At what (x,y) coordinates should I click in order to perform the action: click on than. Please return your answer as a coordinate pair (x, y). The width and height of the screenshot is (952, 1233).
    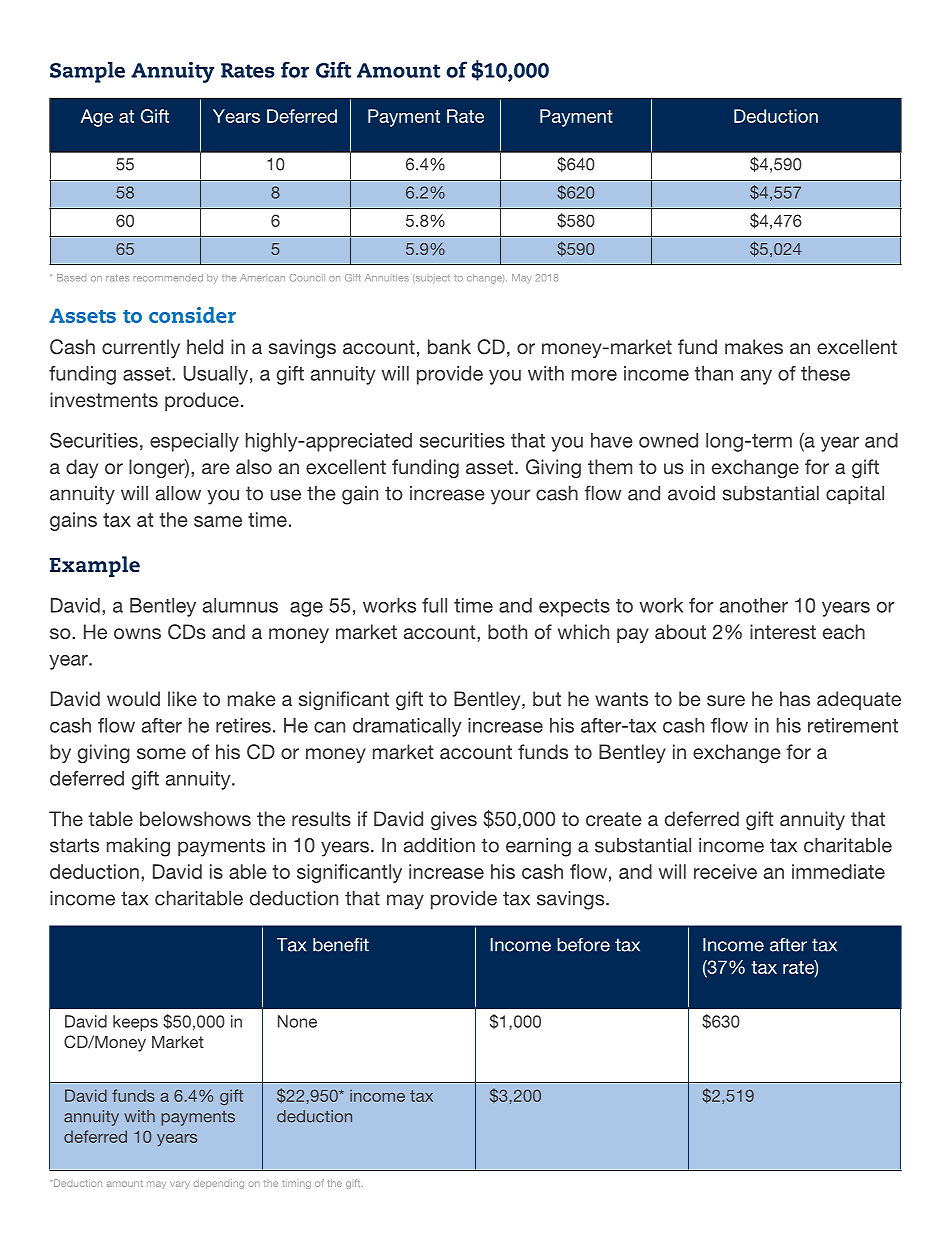
    Looking at the image, I should click on (713, 373).
